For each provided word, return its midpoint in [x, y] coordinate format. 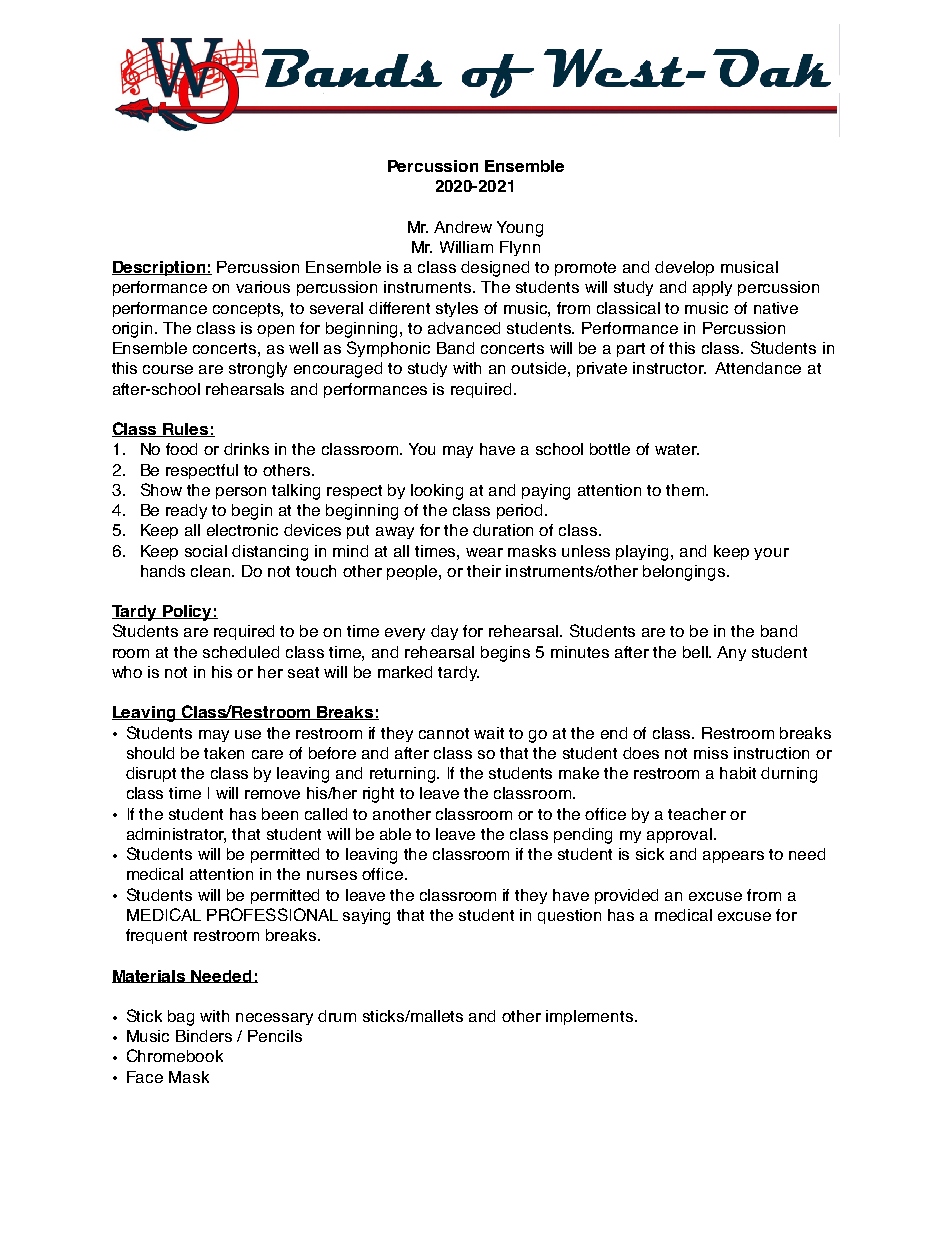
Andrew [463, 227]
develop [684, 268]
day [444, 632]
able [395, 834]
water [677, 449]
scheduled [241, 652]
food [181, 449]
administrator [176, 835]
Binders [204, 1036]
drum [337, 1016]
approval [679, 835]
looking [437, 492]
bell [697, 652]
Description [160, 268]
